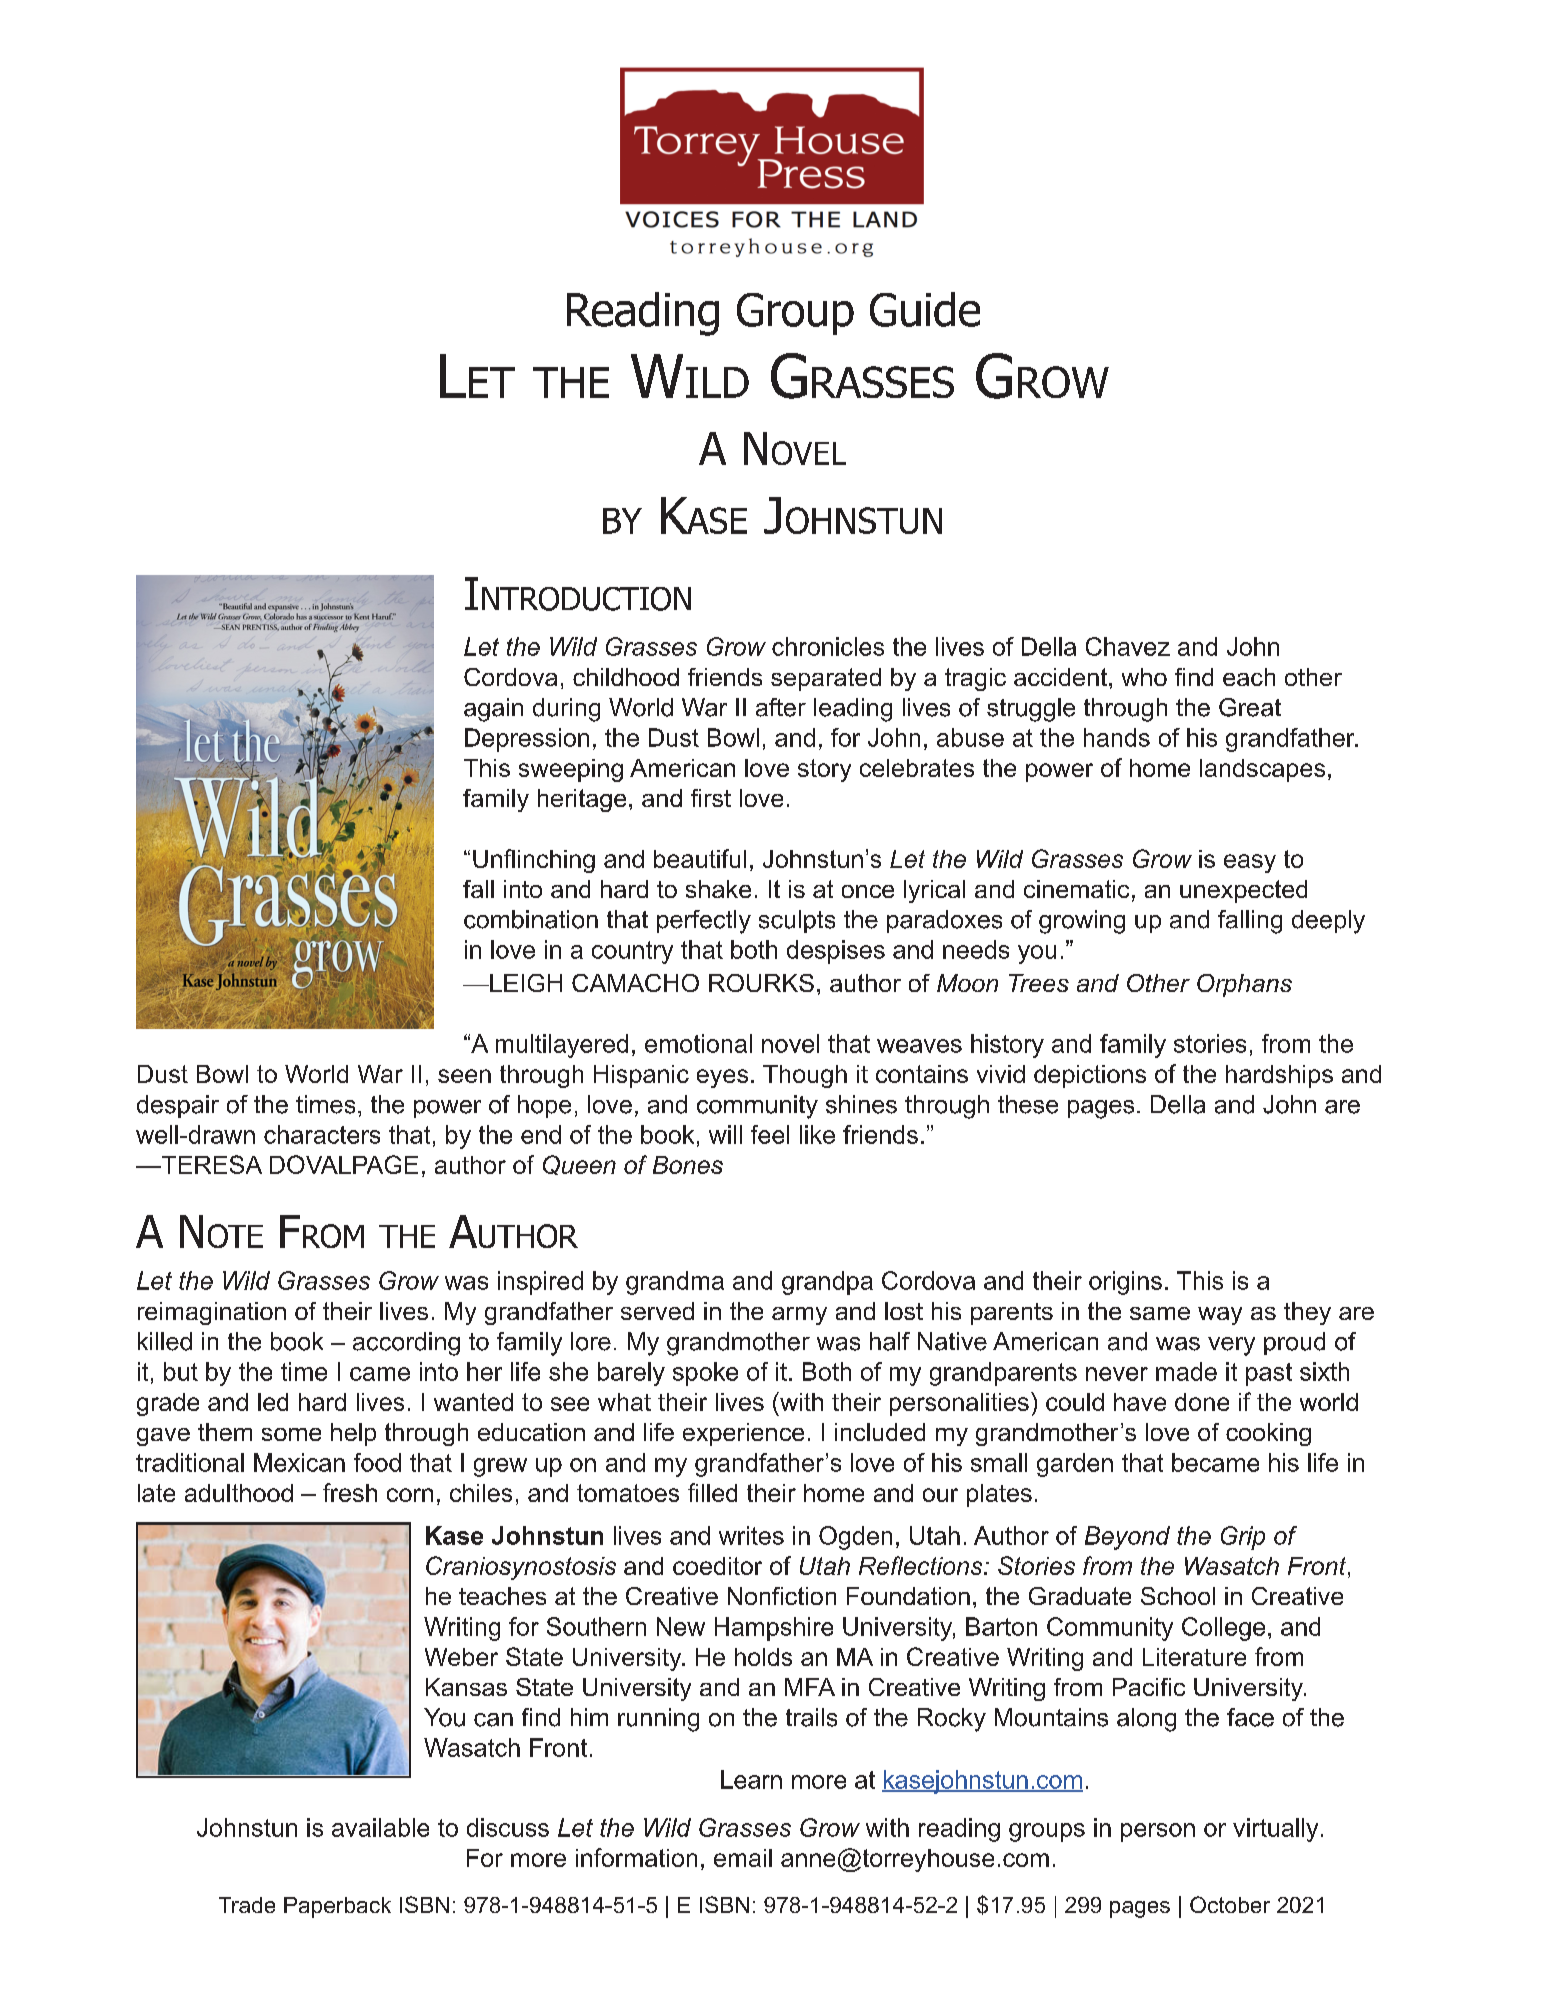 The width and height of the screenshot is (1545, 2000). I want to click on Paperback, so click(337, 1907).
